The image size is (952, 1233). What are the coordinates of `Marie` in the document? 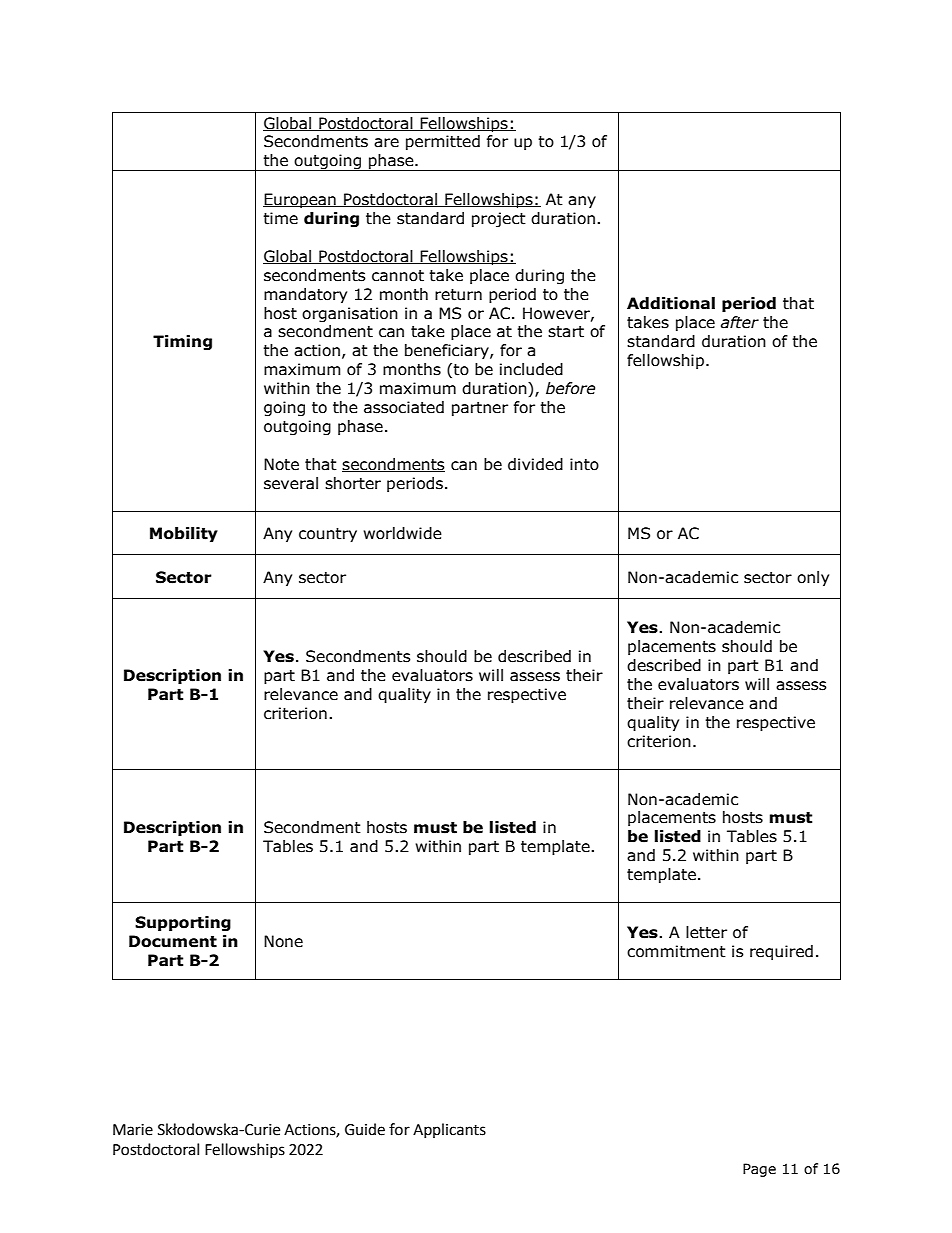 It's located at (133, 1130).
